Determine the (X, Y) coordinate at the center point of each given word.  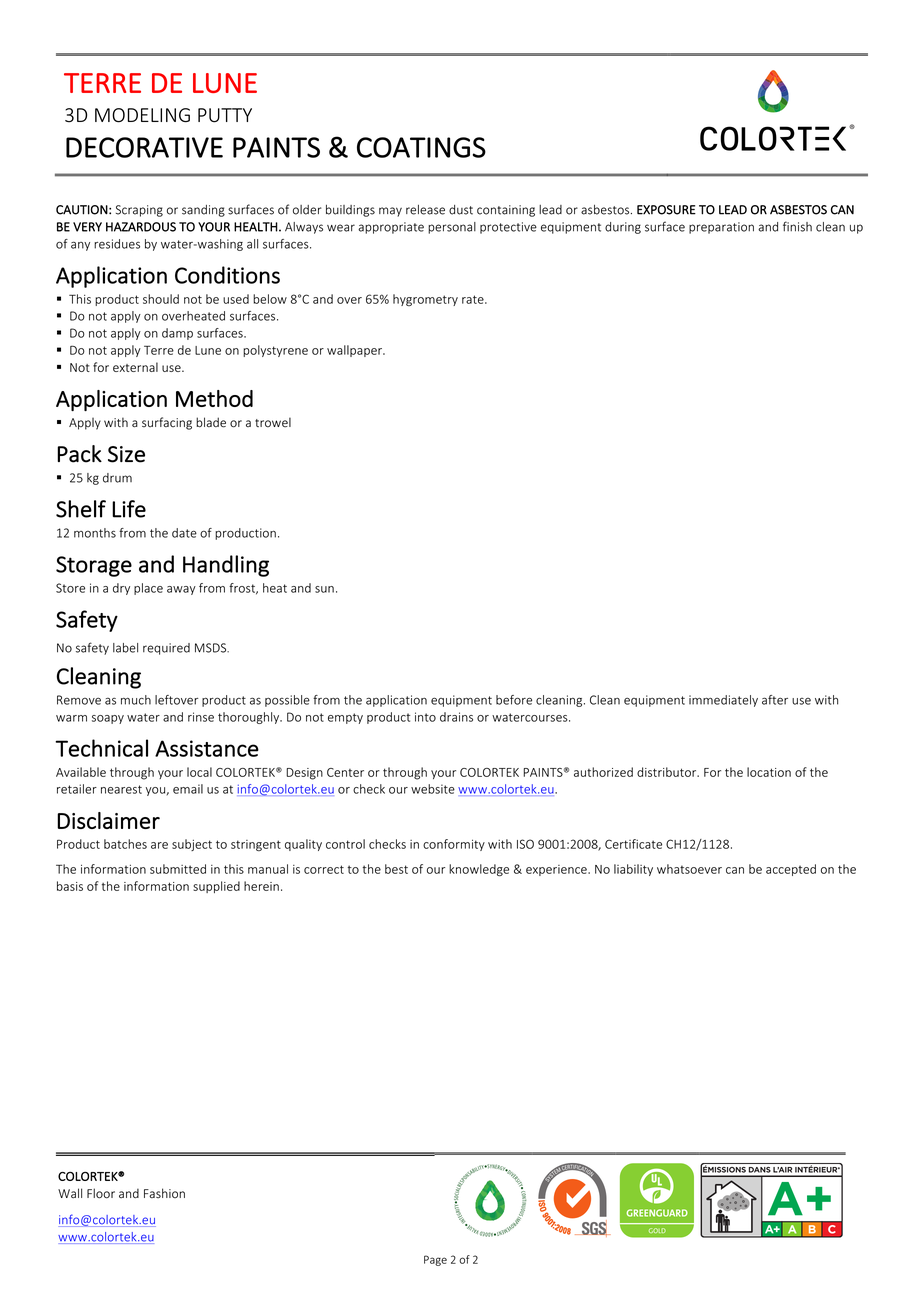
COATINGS (421, 147)
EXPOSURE (666, 210)
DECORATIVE (144, 147)
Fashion (164, 1193)
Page (435, 1260)
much (136, 700)
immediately (723, 701)
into (425, 717)
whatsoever (689, 869)
